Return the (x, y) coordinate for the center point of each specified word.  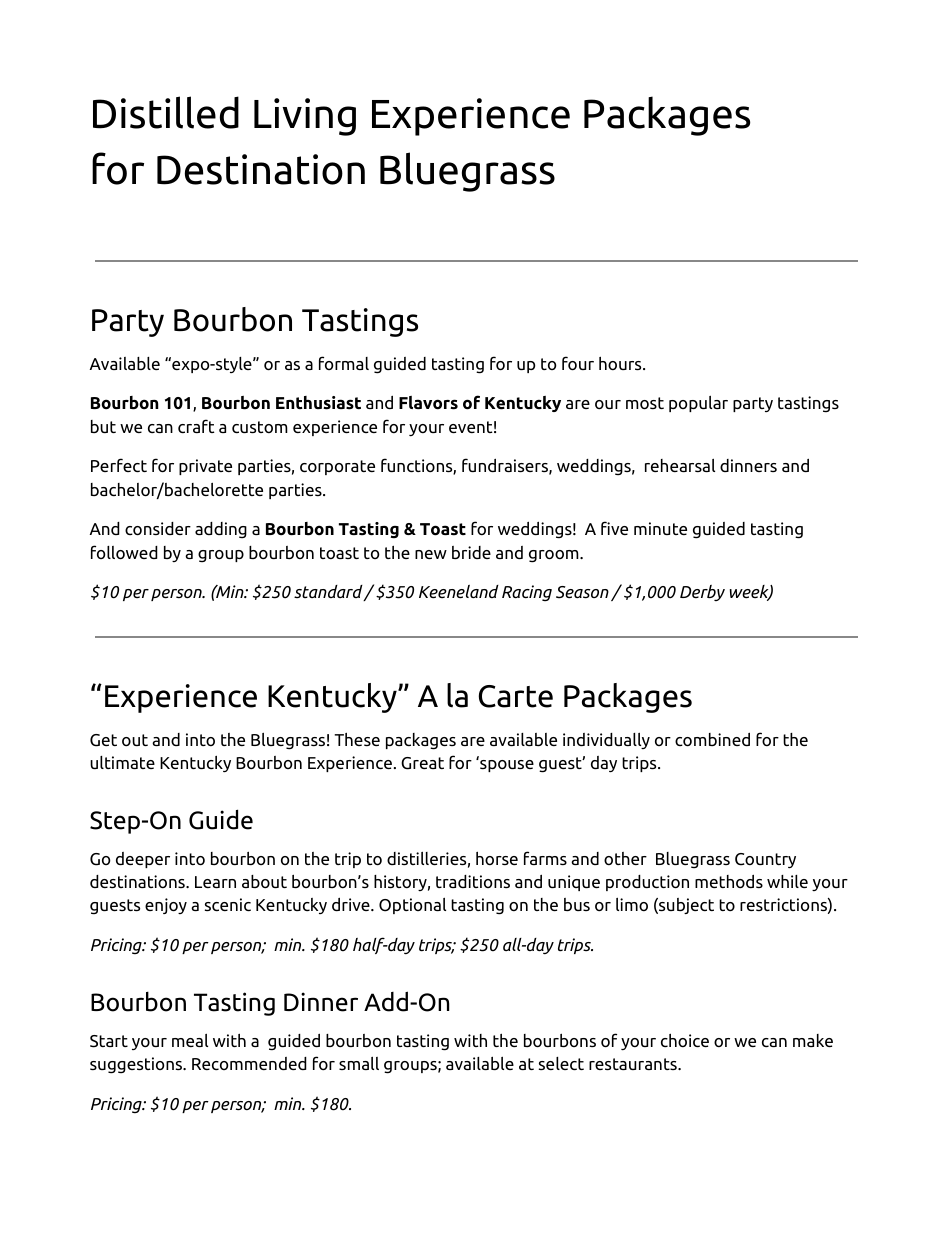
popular (698, 404)
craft (196, 426)
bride (471, 552)
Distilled (166, 112)
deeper (143, 860)
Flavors (428, 403)
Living (305, 117)
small (359, 1063)
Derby (702, 593)
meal (190, 1040)
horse (497, 858)
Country (765, 860)
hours (621, 363)
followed (124, 552)
